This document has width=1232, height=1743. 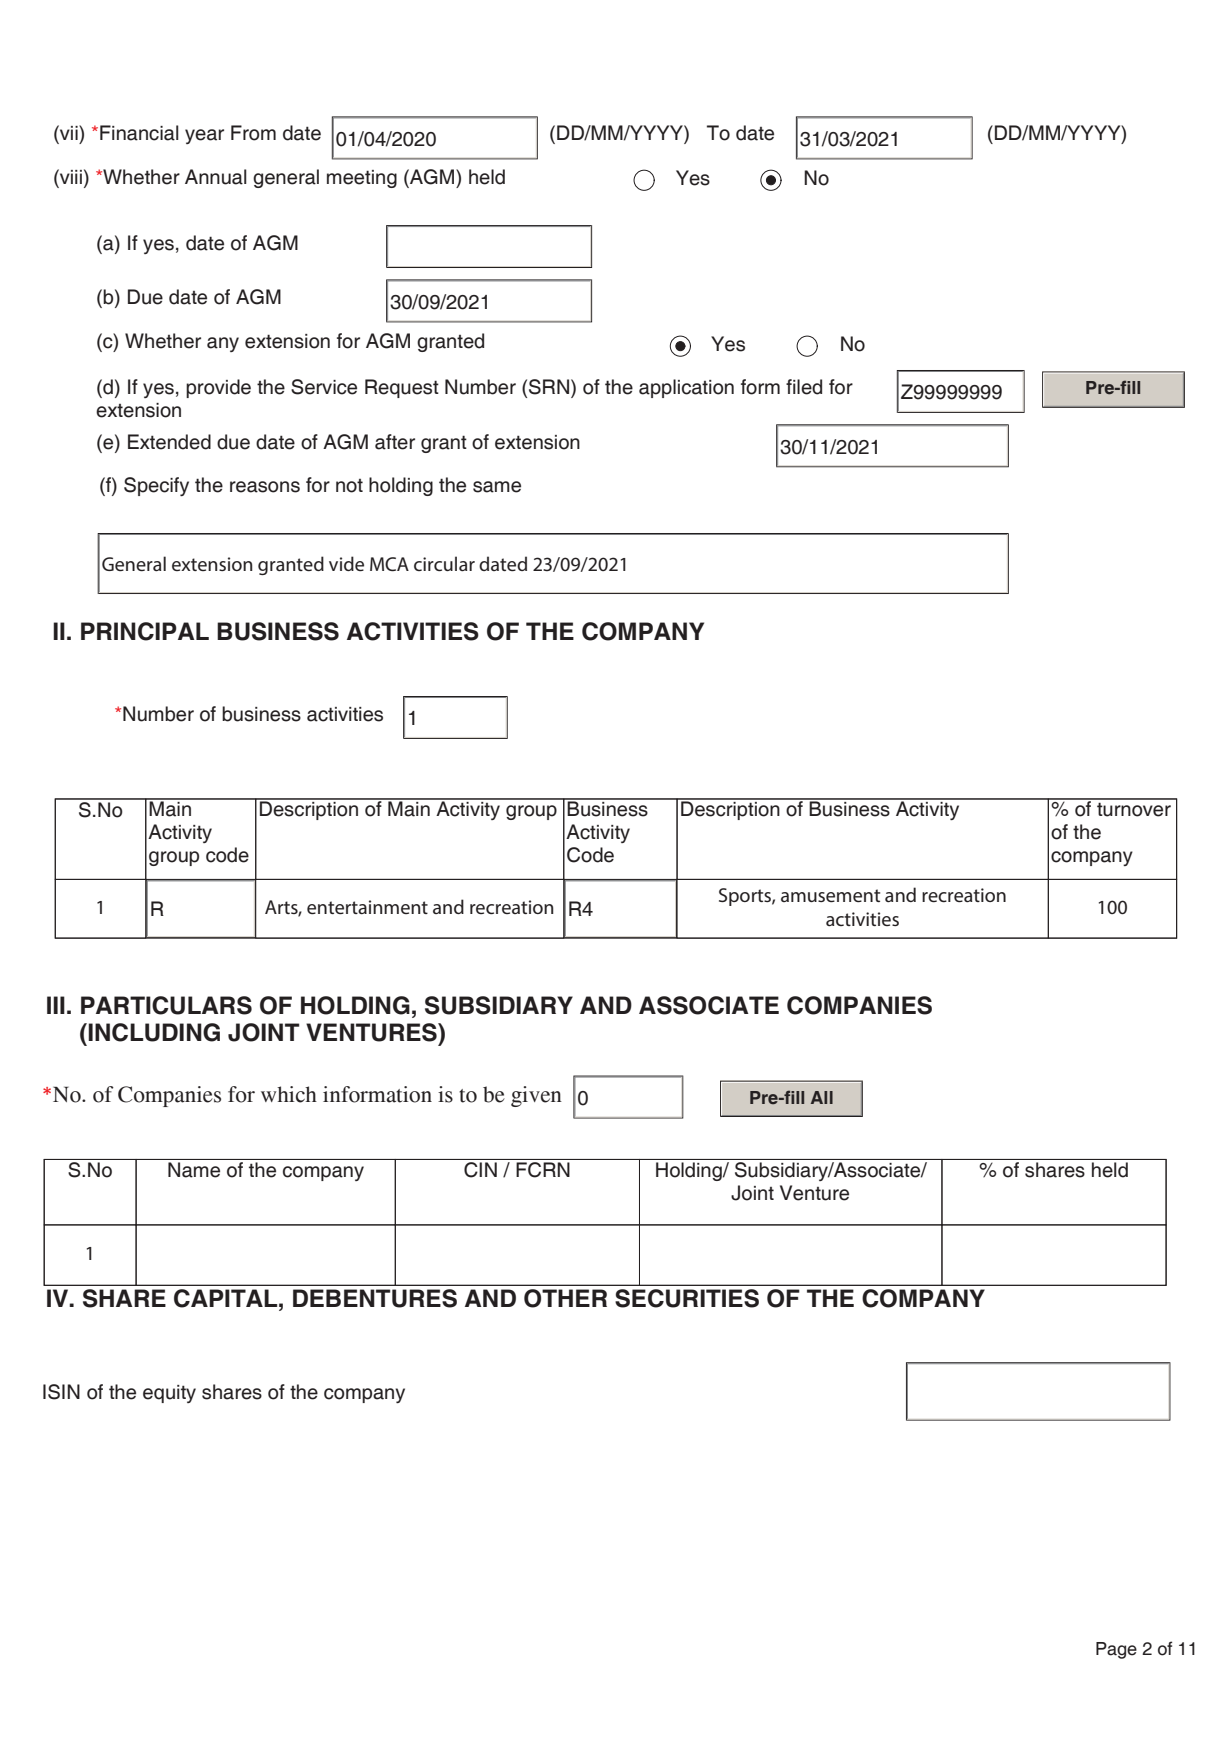 What do you see at coordinates (804, 387) in the document?
I see `filed` at bounding box center [804, 387].
